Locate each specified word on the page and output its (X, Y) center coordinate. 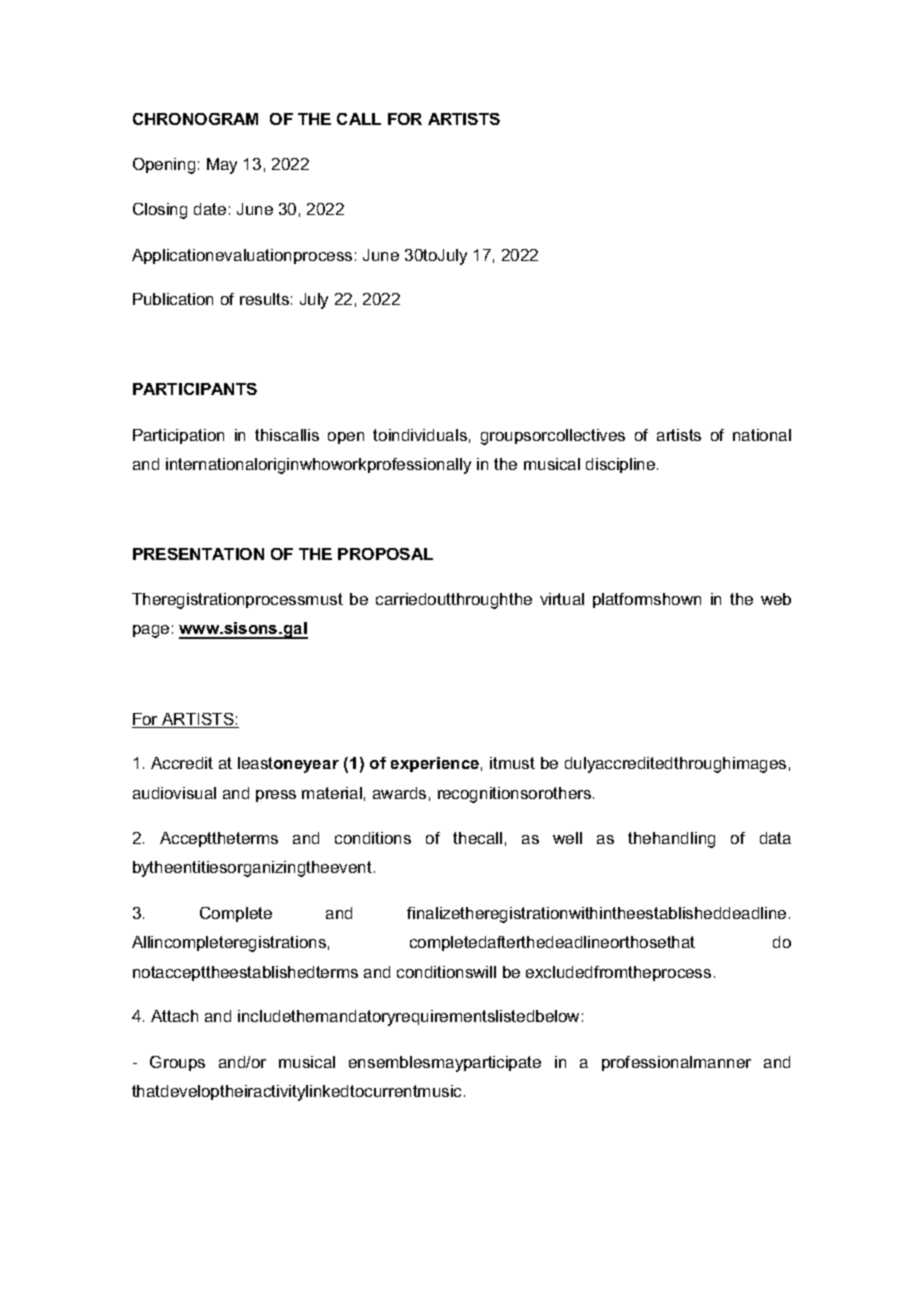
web (776, 599)
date (210, 209)
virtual (562, 599)
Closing (160, 211)
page (151, 631)
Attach (174, 1016)
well (567, 838)
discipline (622, 465)
